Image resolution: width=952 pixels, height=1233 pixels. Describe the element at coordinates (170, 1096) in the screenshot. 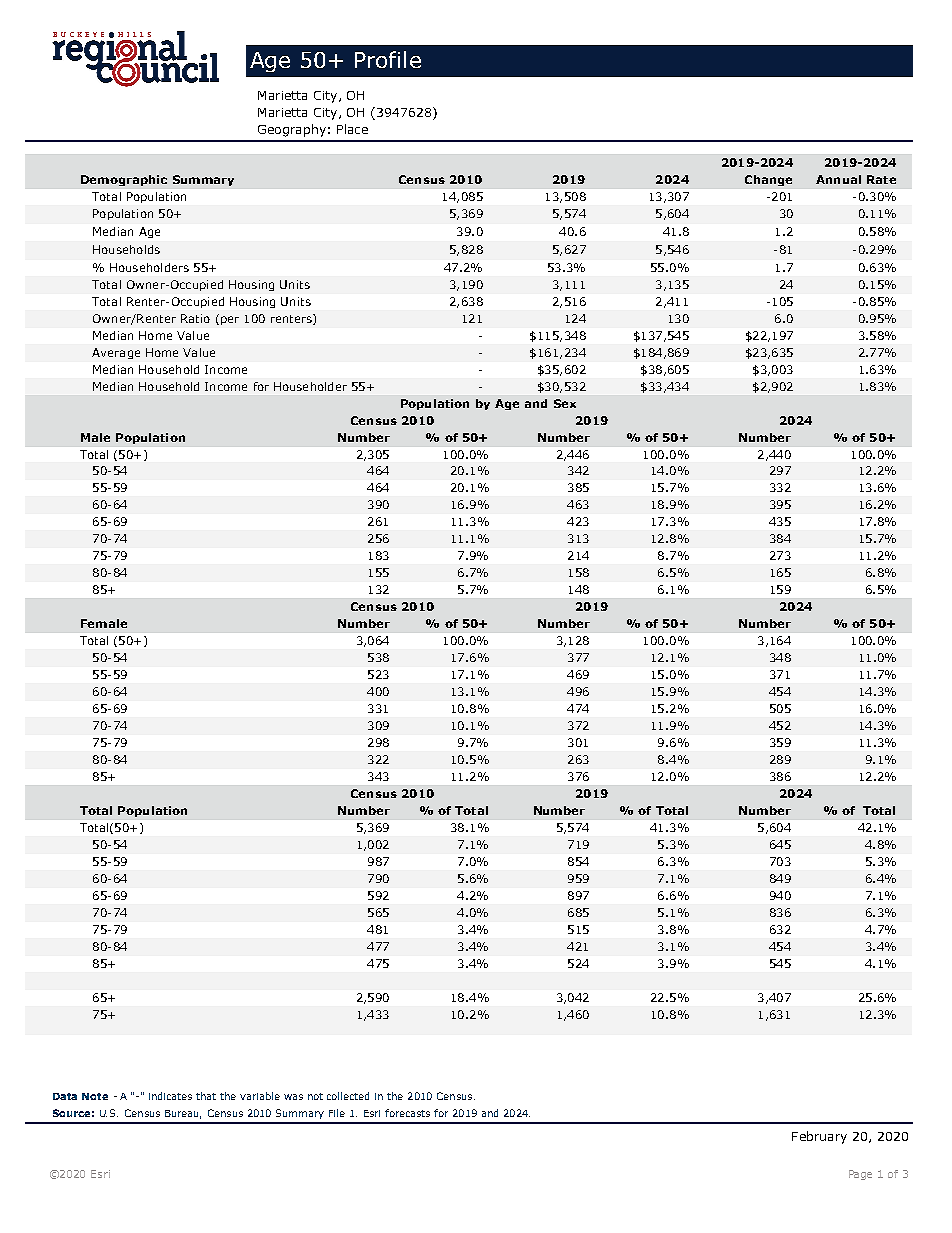

I see `indicates` at that location.
